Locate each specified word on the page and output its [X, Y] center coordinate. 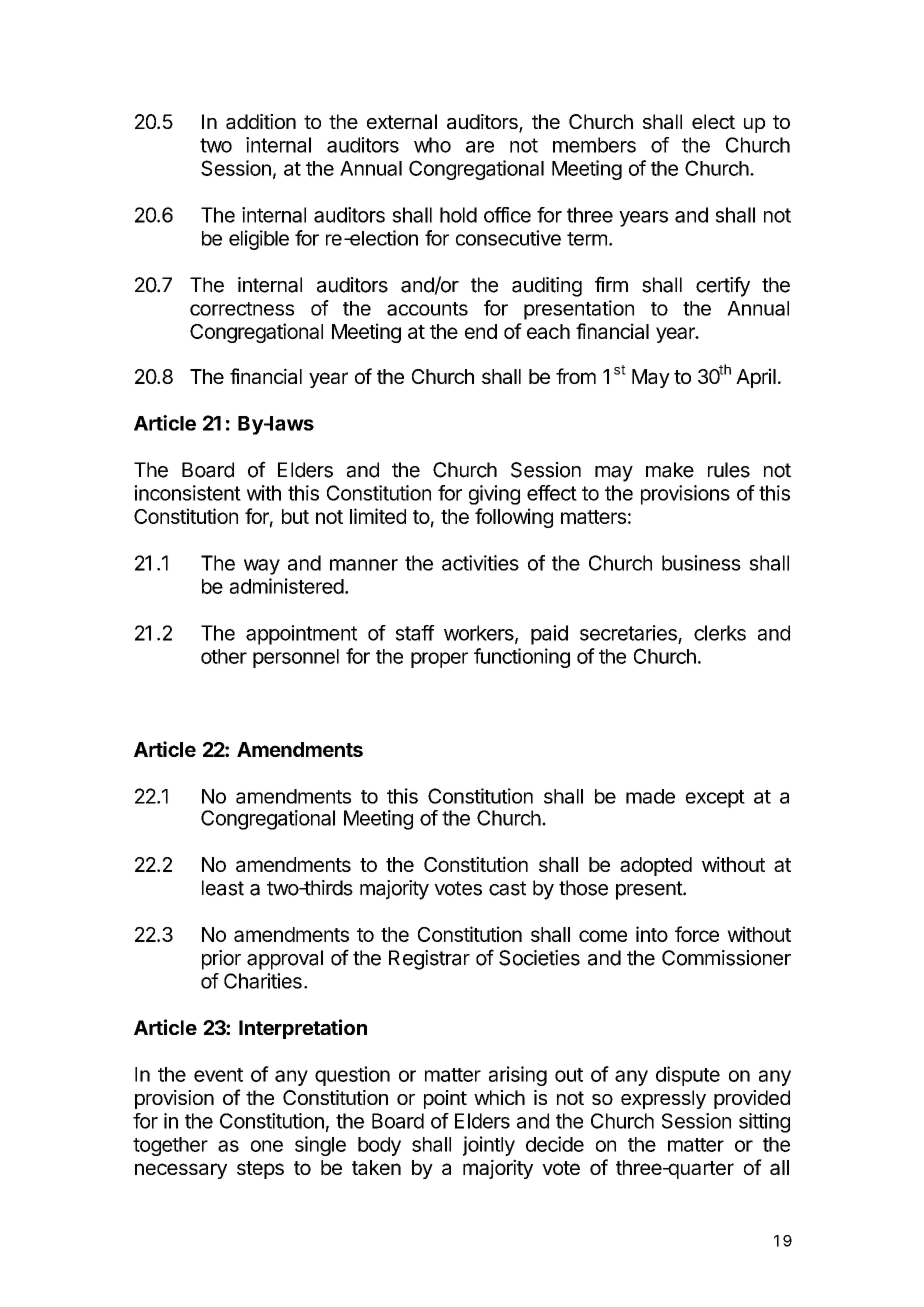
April [756, 378]
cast [507, 888]
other [224, 656]
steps [260, 1170]
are [480, 147]
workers [480, 634]
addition [261, 122]
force [697, 934]
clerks [720, 633]
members [594, 145]
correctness [242, 309]
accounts [427, 309]
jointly [489, 1146]
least [223, 888]
